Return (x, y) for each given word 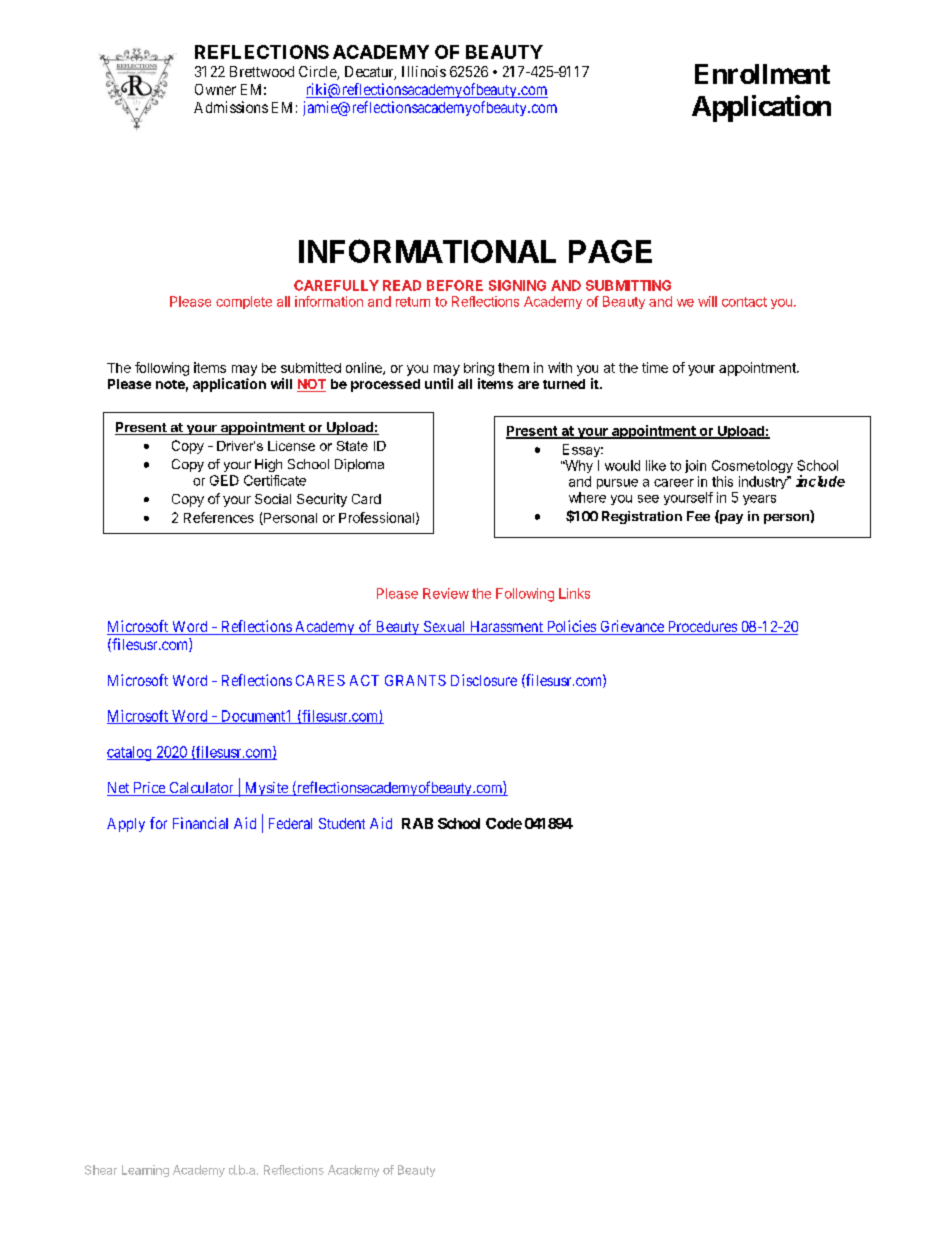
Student (342, 823)
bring (479, 369)
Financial (200, 823)
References (219, 517)
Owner (215, 89)
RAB (417, 823)
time (655, 367)
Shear (101, 1170)
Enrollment (762, 74)
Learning (145, 1171)
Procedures (702, 628)
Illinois (424, 71)
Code (504, 823)
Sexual (445, 628)
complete (244, 302)
